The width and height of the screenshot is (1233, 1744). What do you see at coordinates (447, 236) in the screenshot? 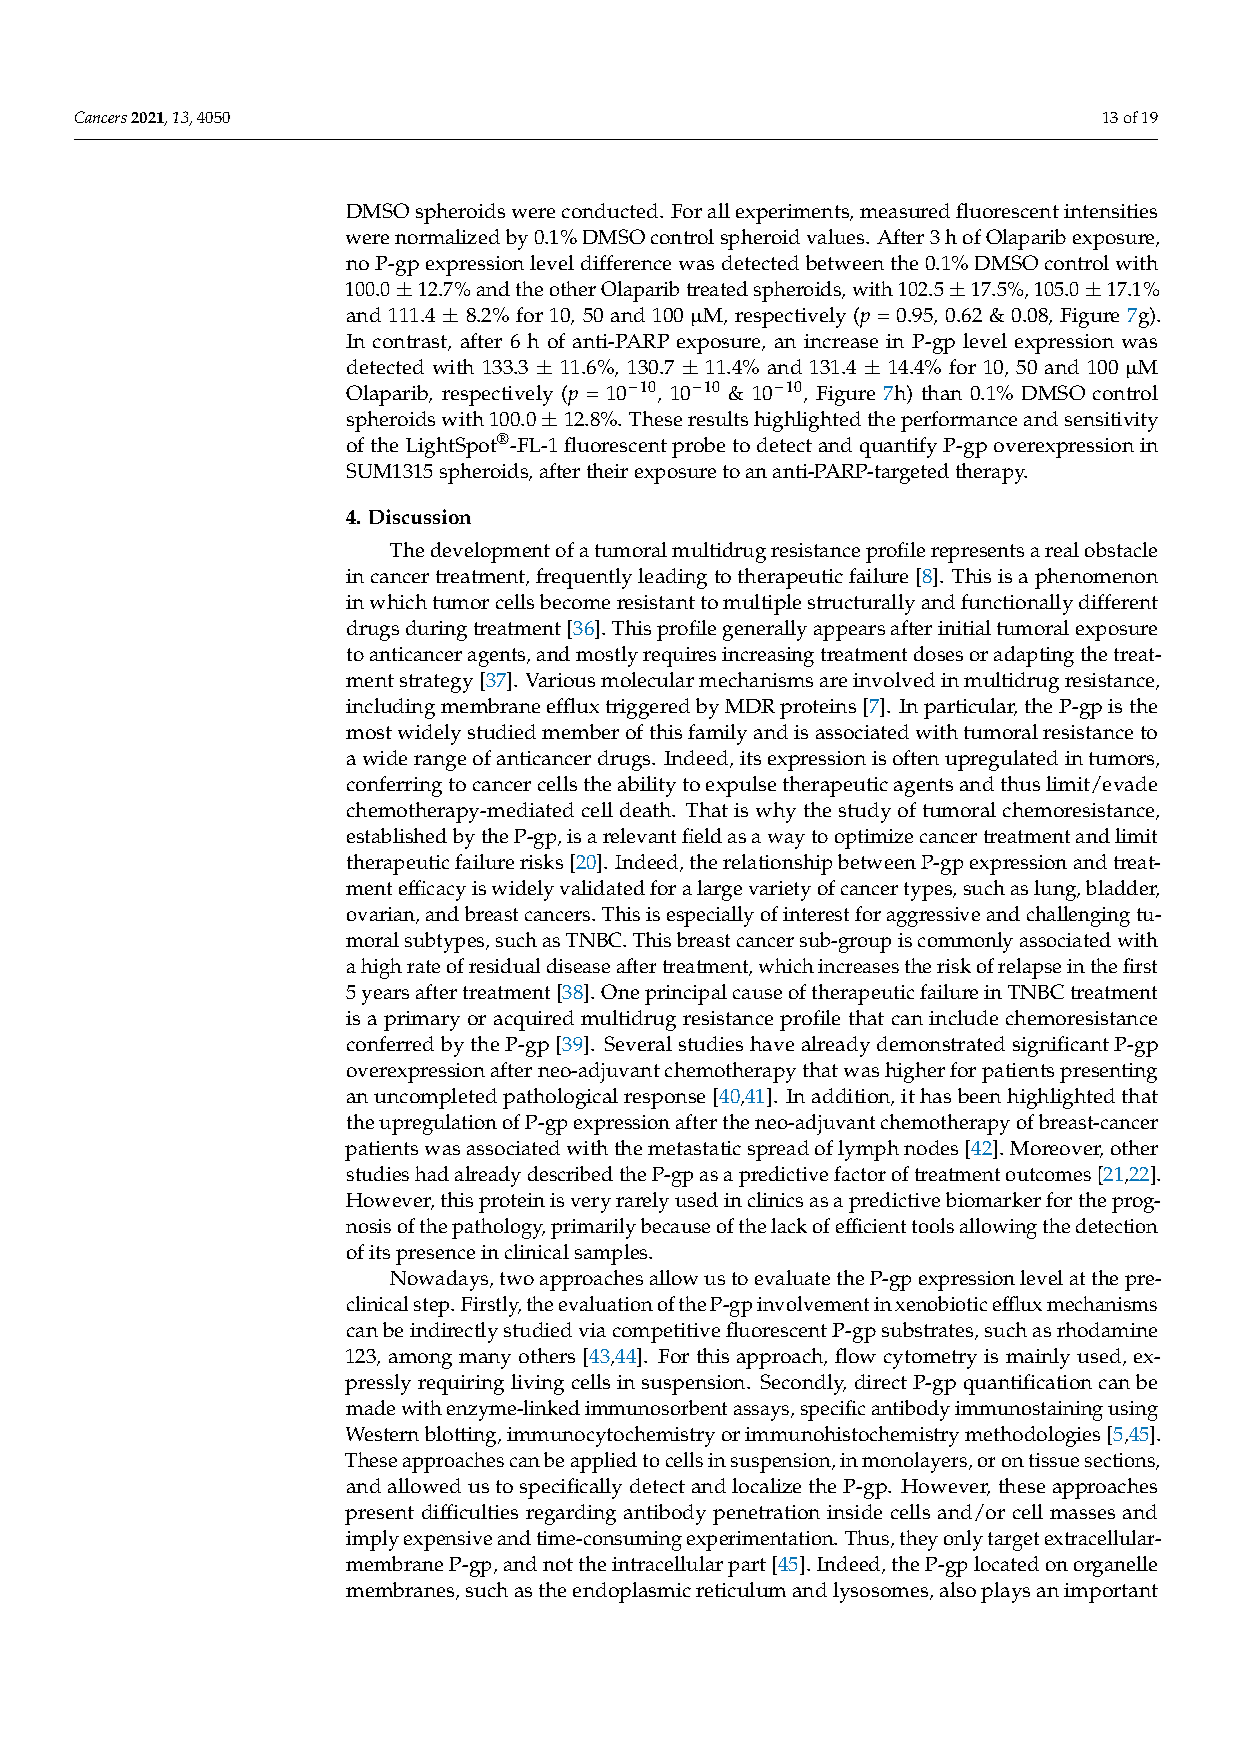
I see `normalized` at bounding box center [447, 236].
